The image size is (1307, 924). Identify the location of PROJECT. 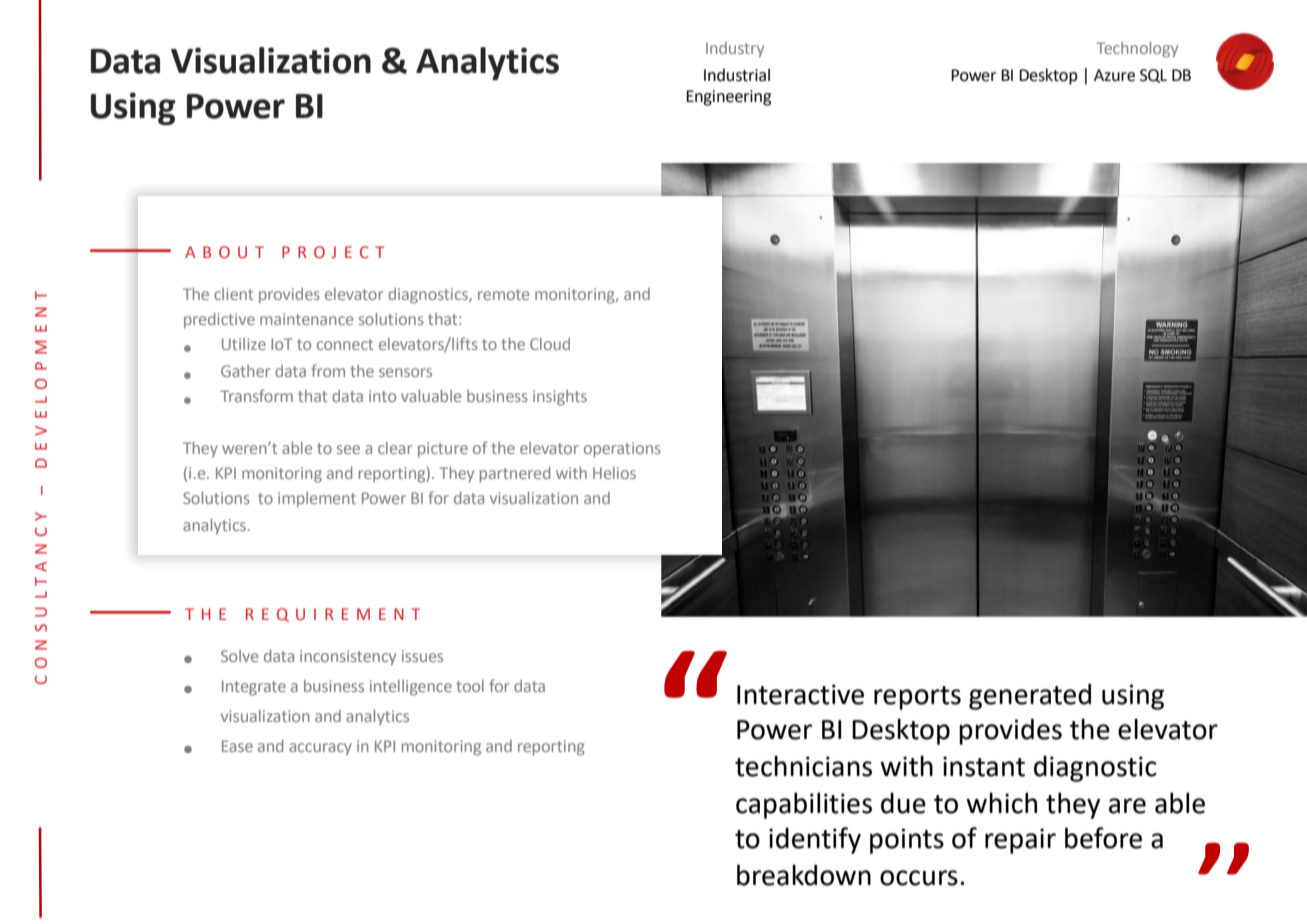
(333, 252).
